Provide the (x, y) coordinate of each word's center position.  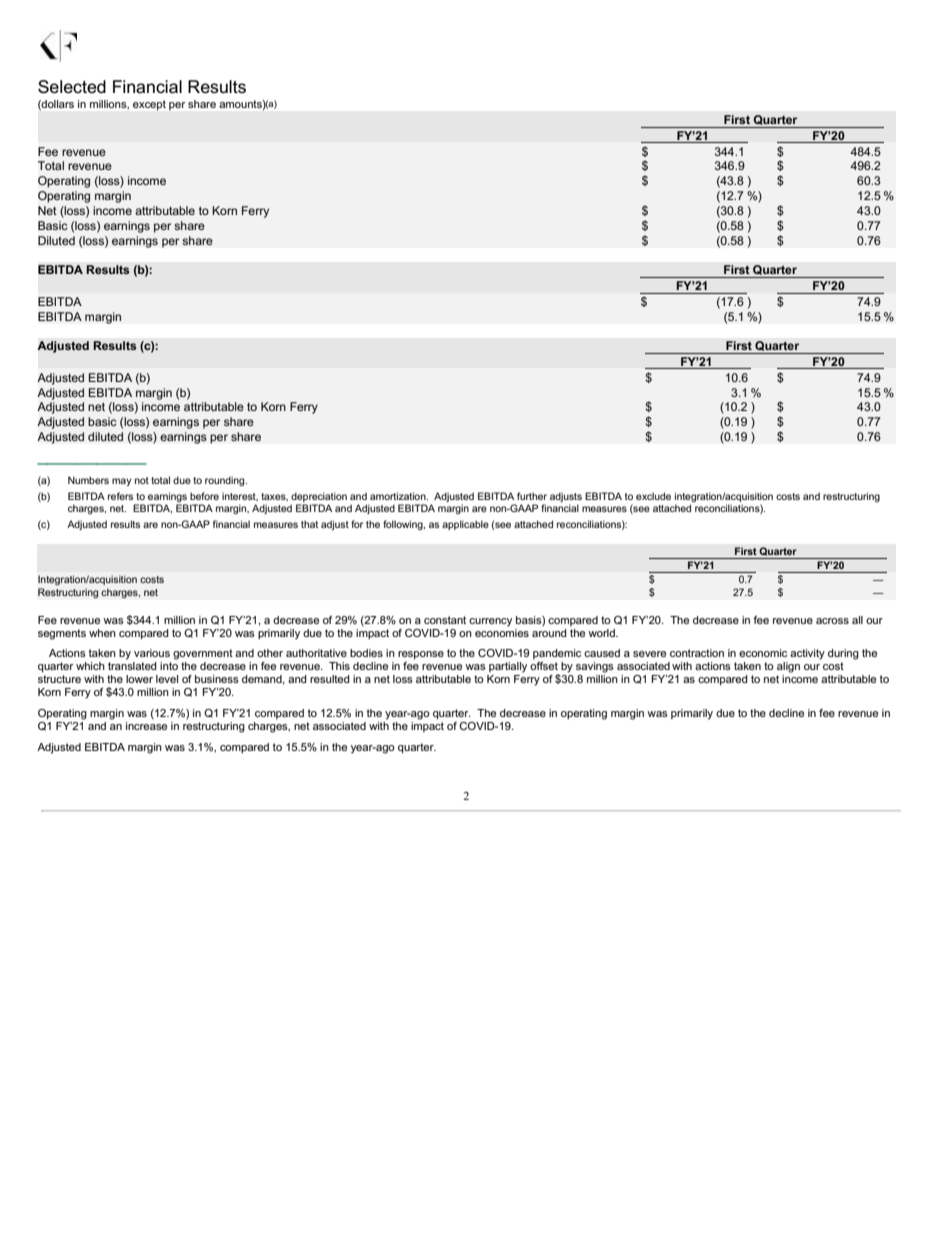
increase (146, 724)
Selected (72, 87)
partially (508, 667)
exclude (653, 496)
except (149, 105)
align (788, 667)
